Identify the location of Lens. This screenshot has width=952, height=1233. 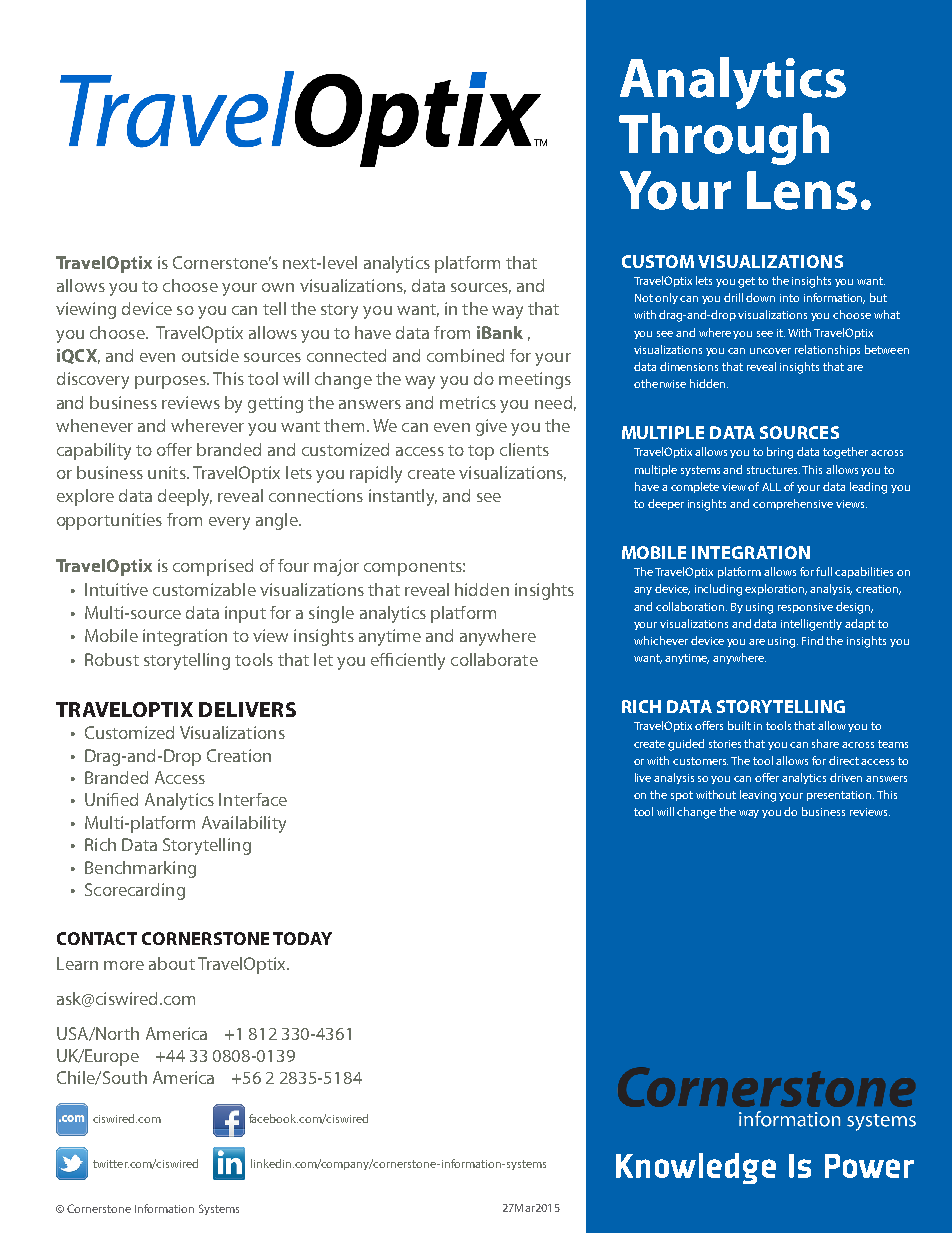
(802, 190).
